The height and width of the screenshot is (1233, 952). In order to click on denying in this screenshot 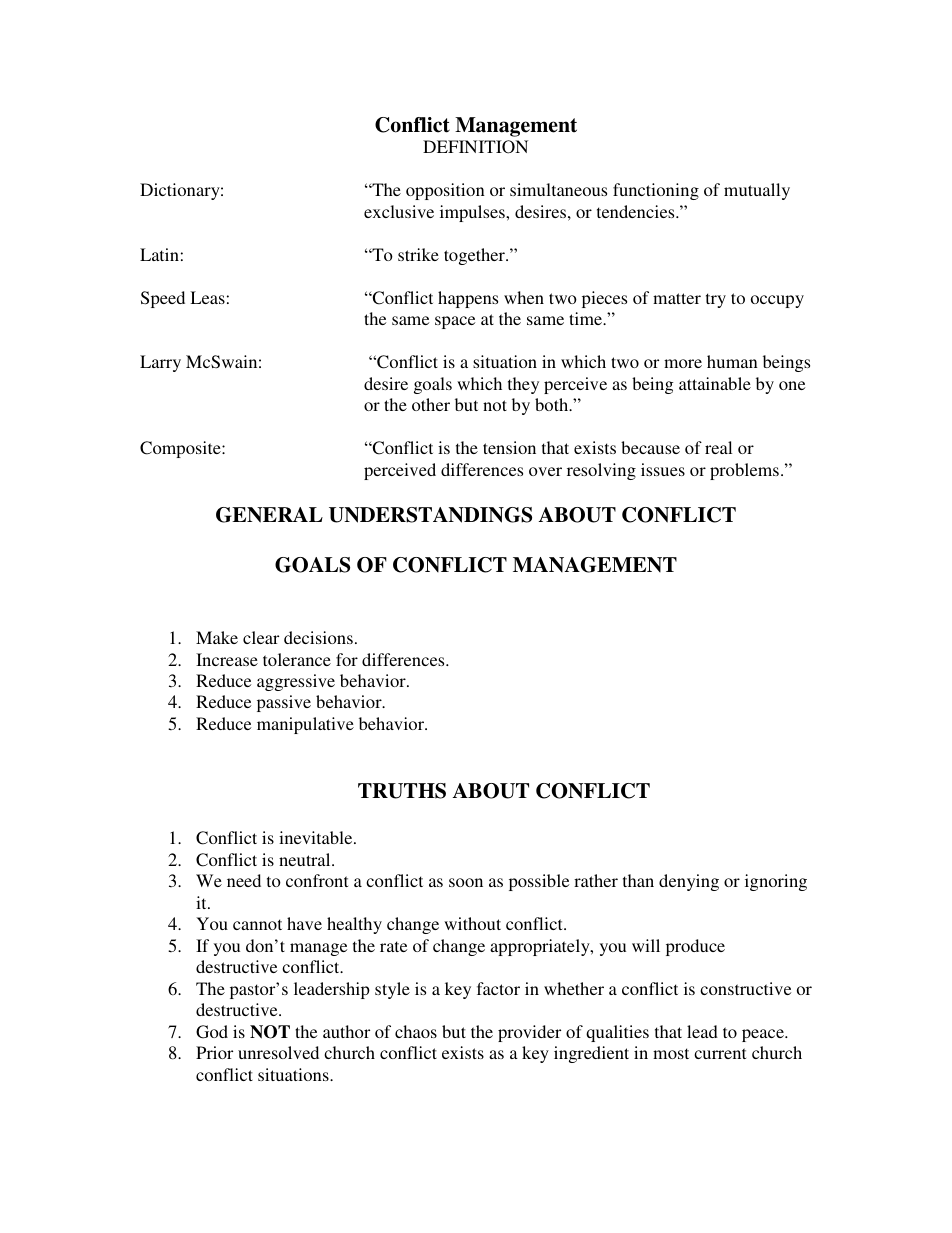, I will do `click(689, 882)`.
